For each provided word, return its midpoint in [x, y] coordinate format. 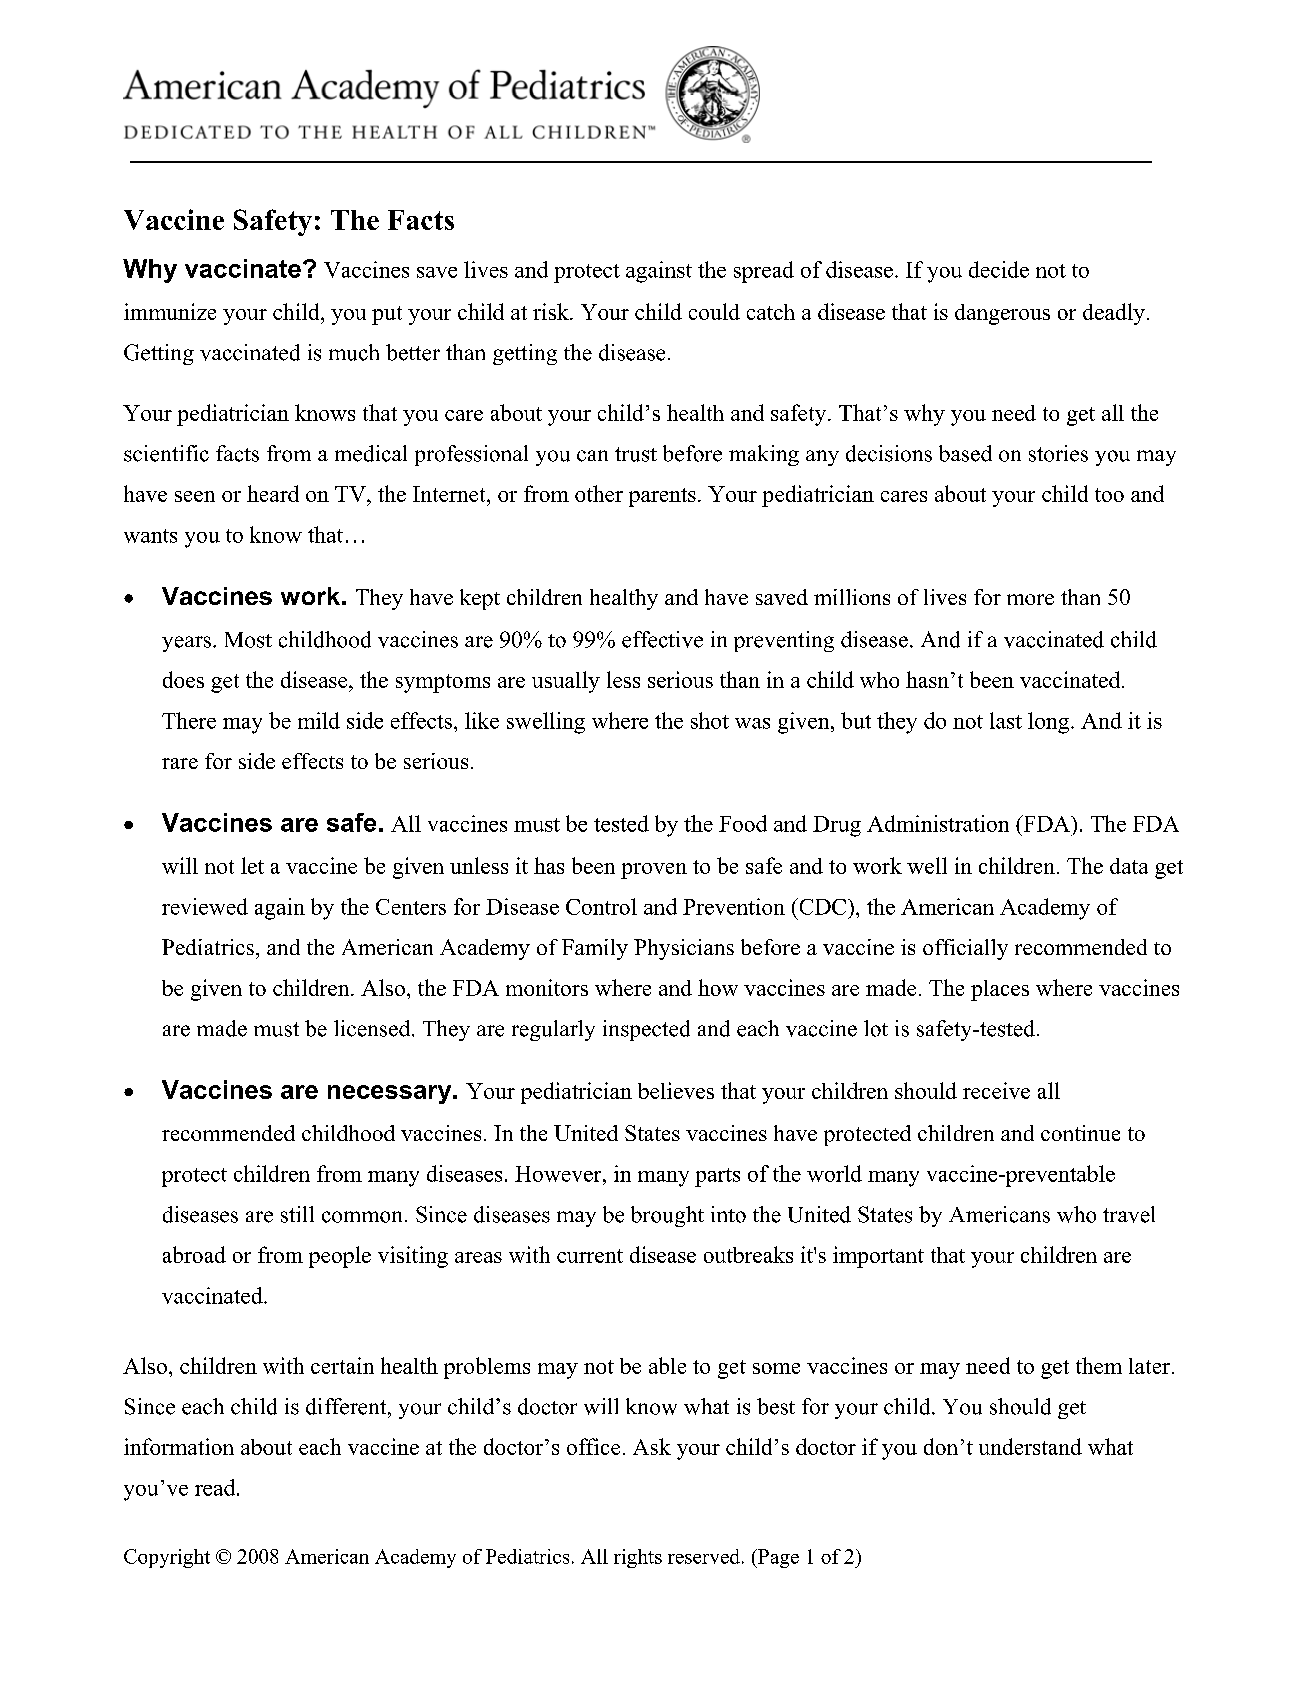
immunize [170, 311]
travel [1129, 1214]
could [714, 311]
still [297, 1214]
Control [601, 906]
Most [248, 640]
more [1030, 599]
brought [667, 1216]
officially [965, 949]
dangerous [1002, 314]
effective [662, 639]
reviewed [205, 906]
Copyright [167, 1558]
